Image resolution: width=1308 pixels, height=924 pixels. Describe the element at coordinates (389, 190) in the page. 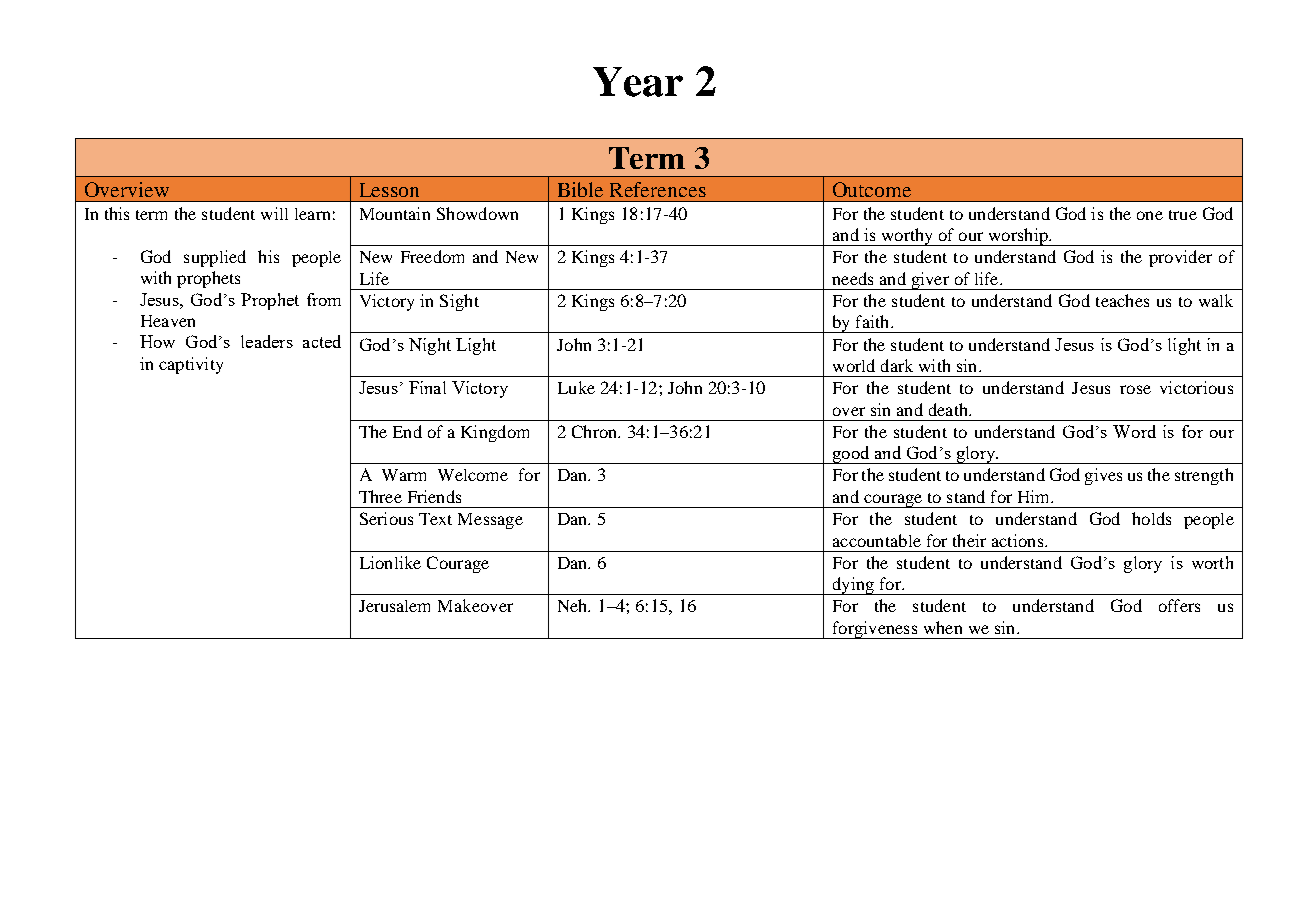

I see `Lesson` at that location.
